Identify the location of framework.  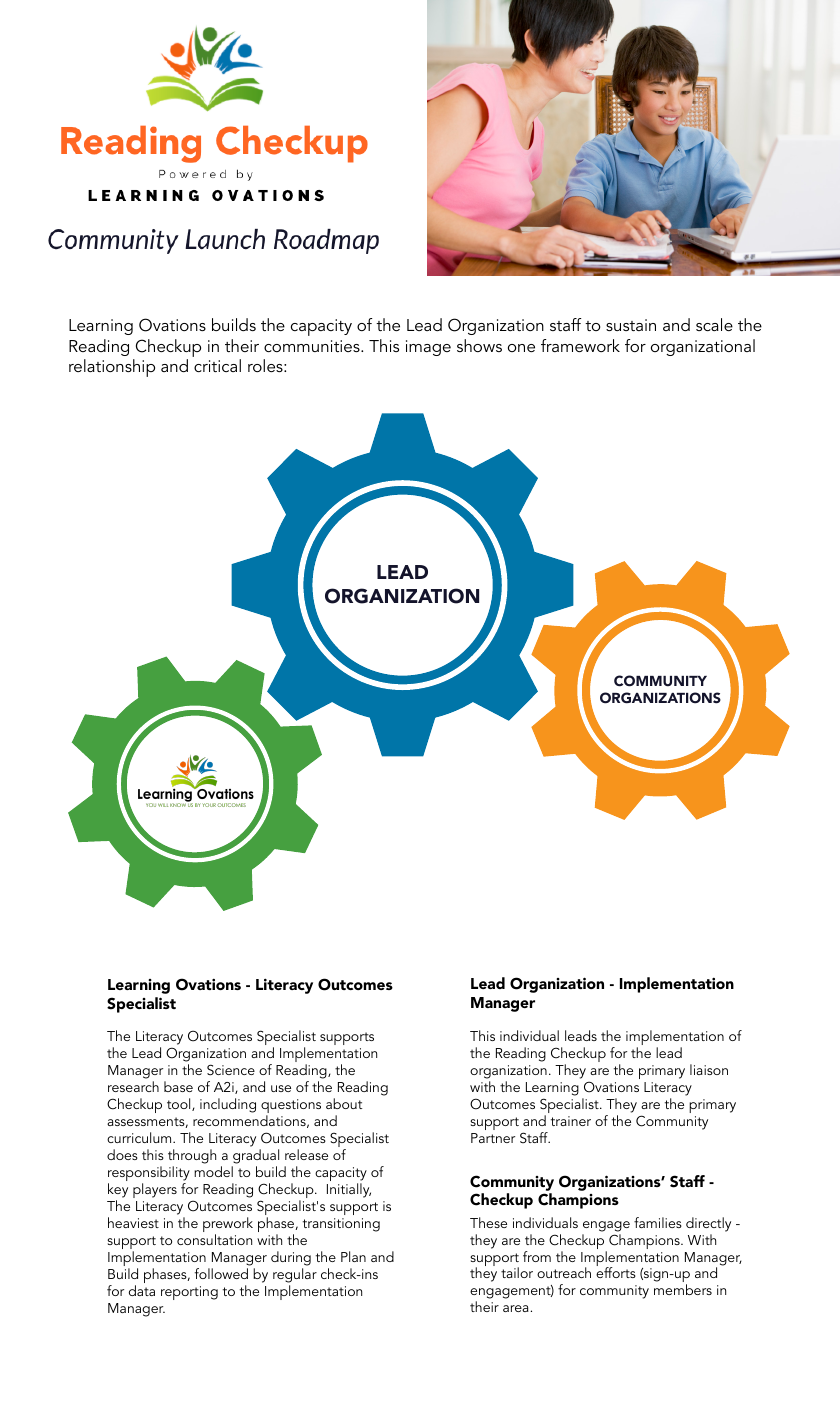
(580, 345).
